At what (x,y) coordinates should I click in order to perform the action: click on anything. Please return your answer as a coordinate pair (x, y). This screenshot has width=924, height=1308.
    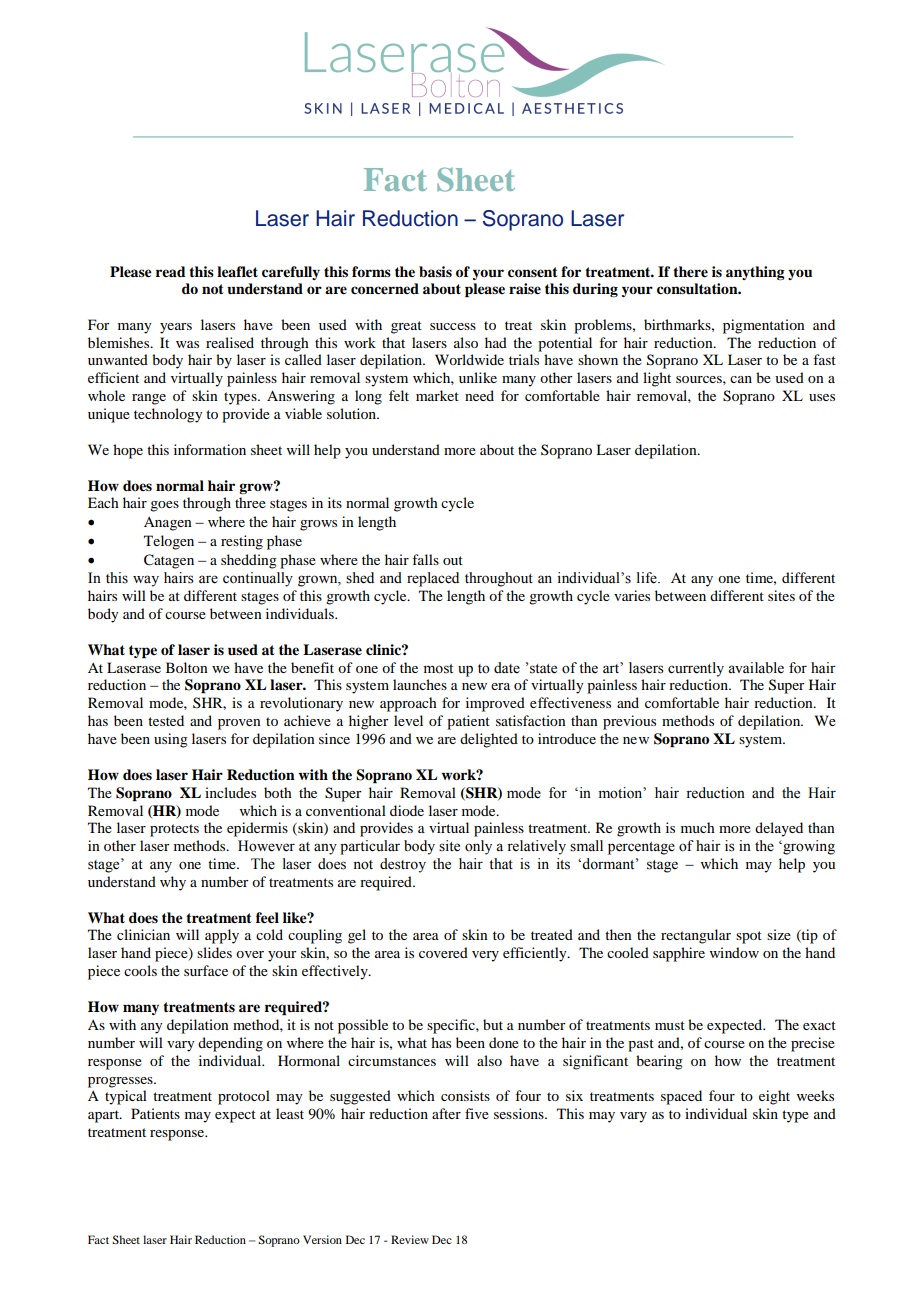
    Looking at the image, I should click on (755, 273).
